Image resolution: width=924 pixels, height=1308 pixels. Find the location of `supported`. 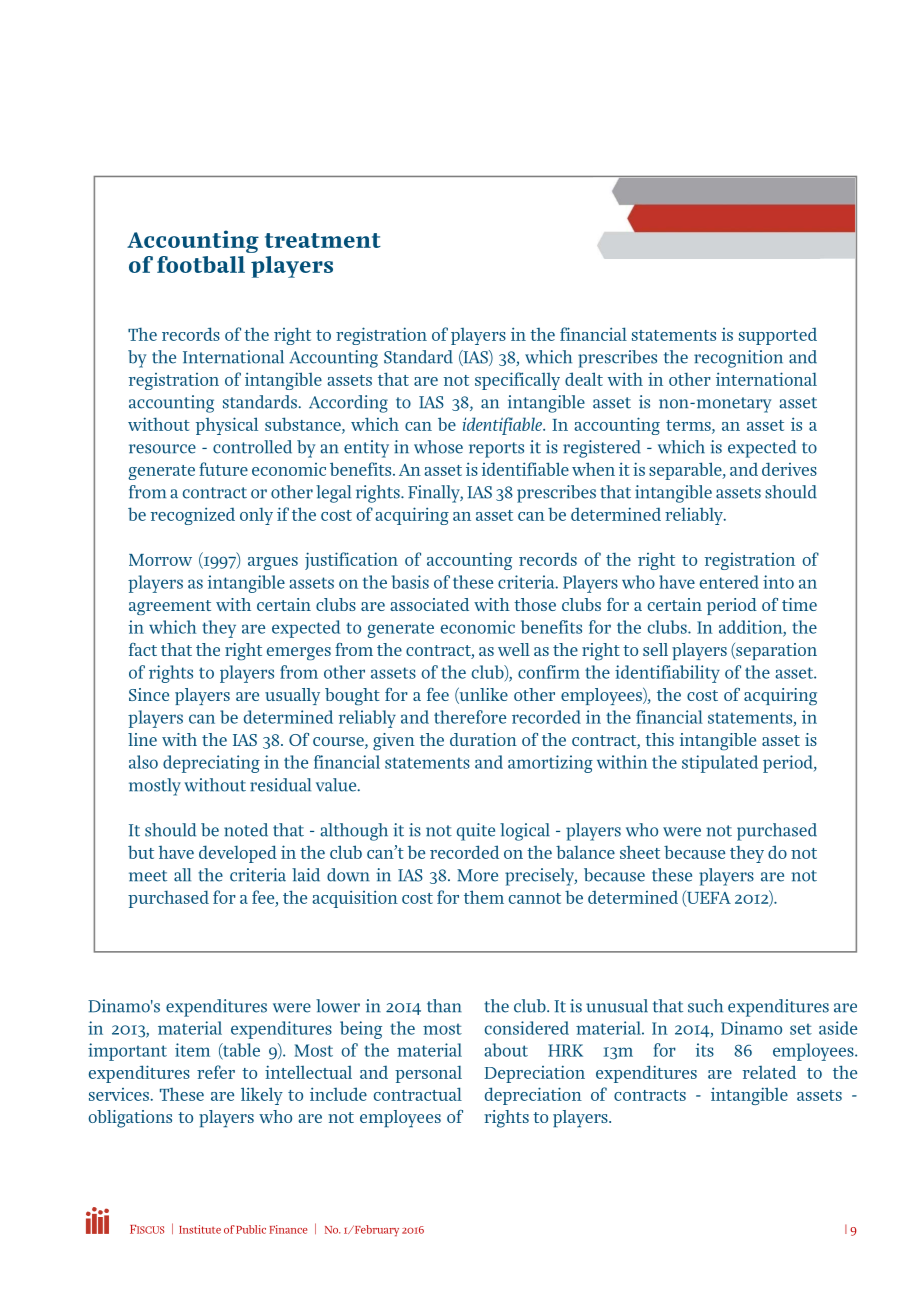

supported is located at coordinates (778, 336).
